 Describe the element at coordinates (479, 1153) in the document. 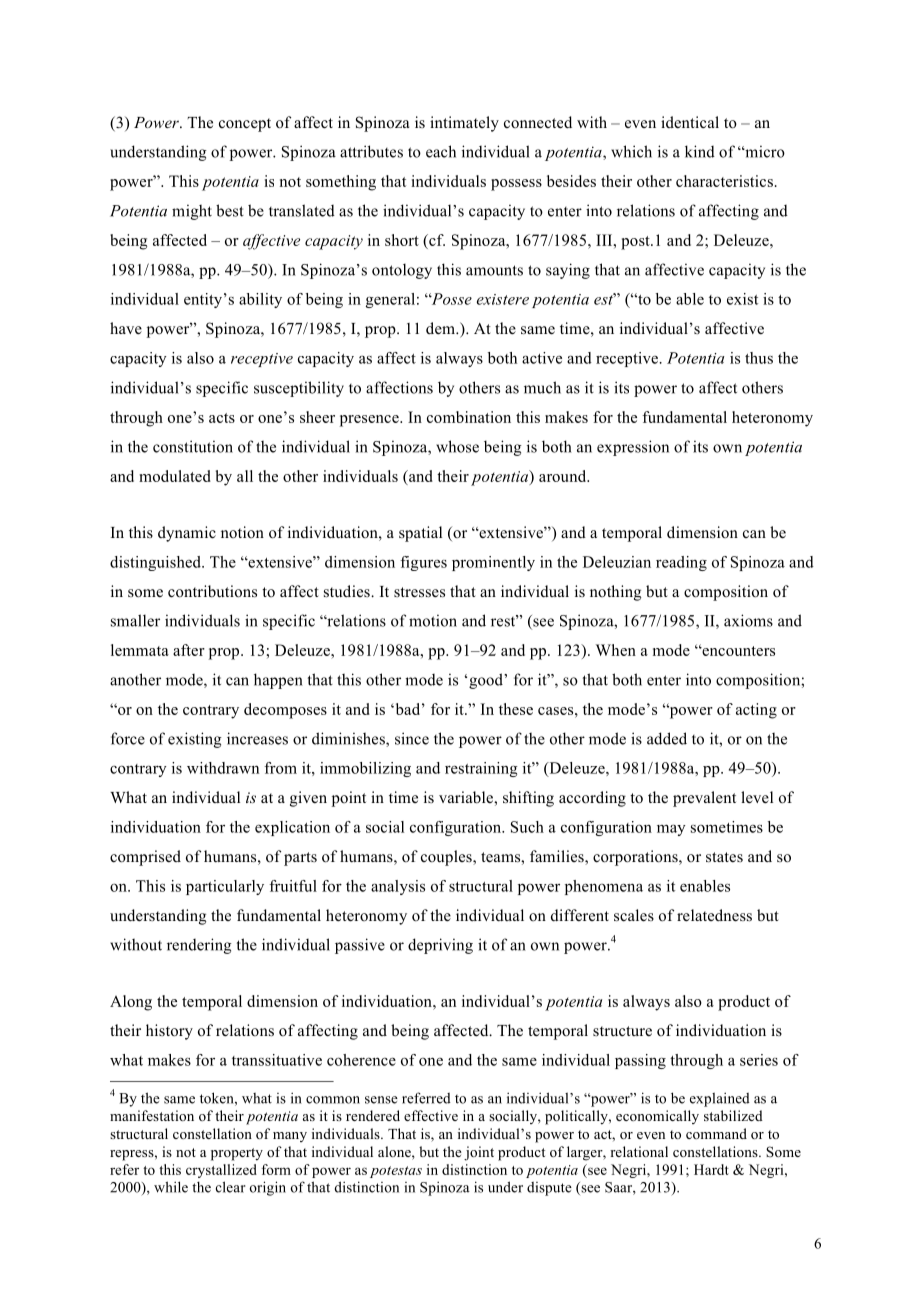

I see `joint` at that location.
